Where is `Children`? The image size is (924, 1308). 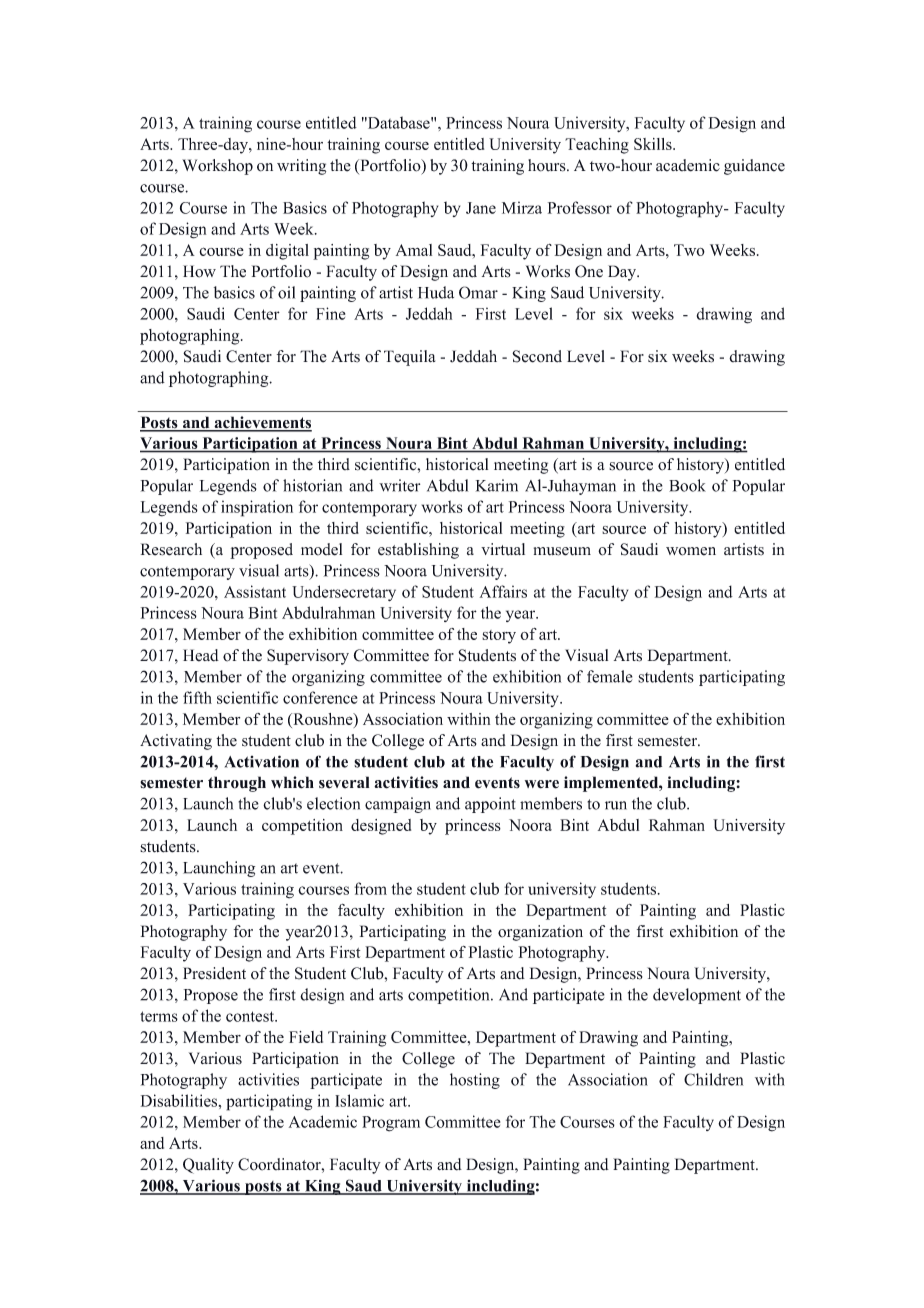 Children is located at coordinates (713, 1079).
